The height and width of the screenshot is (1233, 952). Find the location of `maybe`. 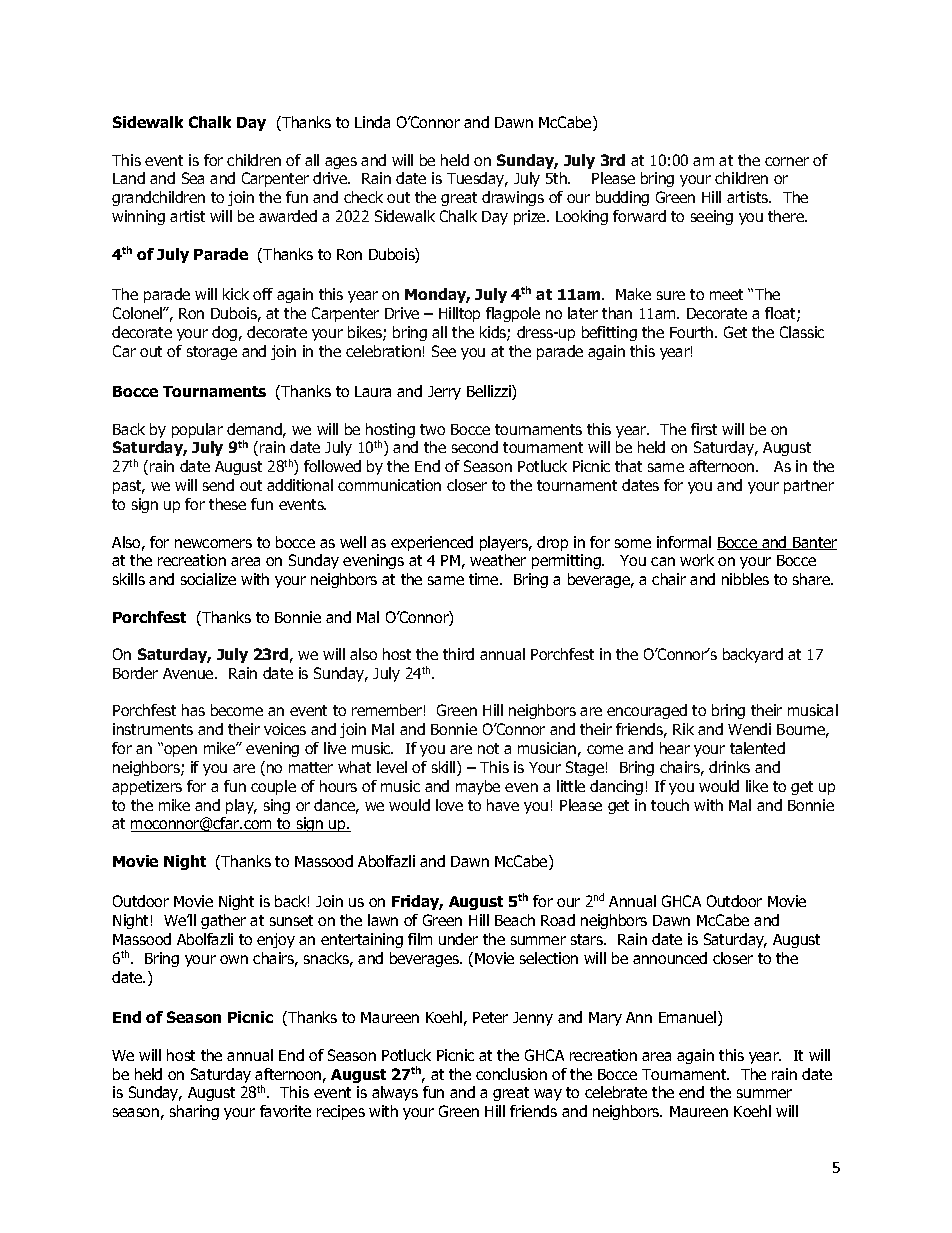

maybe is located at coordinates (478, 787).
